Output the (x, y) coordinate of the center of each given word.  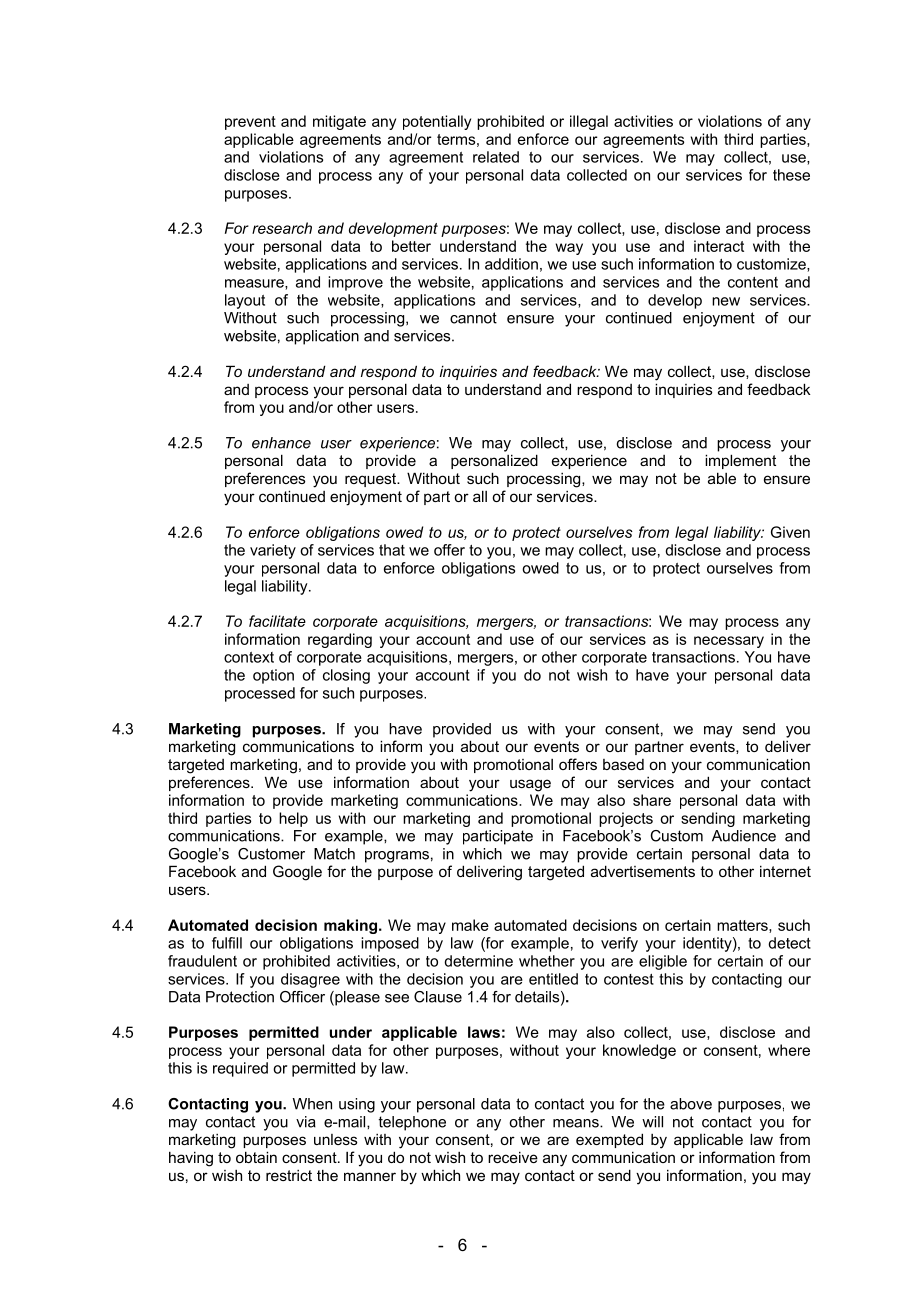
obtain (256, 1157)
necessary (729, 642)
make (470, 925)
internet (785, 871)
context (249, 657)
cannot (473, 318)
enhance (281, 443)
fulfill (227, 943)
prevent (250, 123)
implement (740, 461)
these (791, 175)
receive (513, 1157)
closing (346, 676)
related (496, 157)
